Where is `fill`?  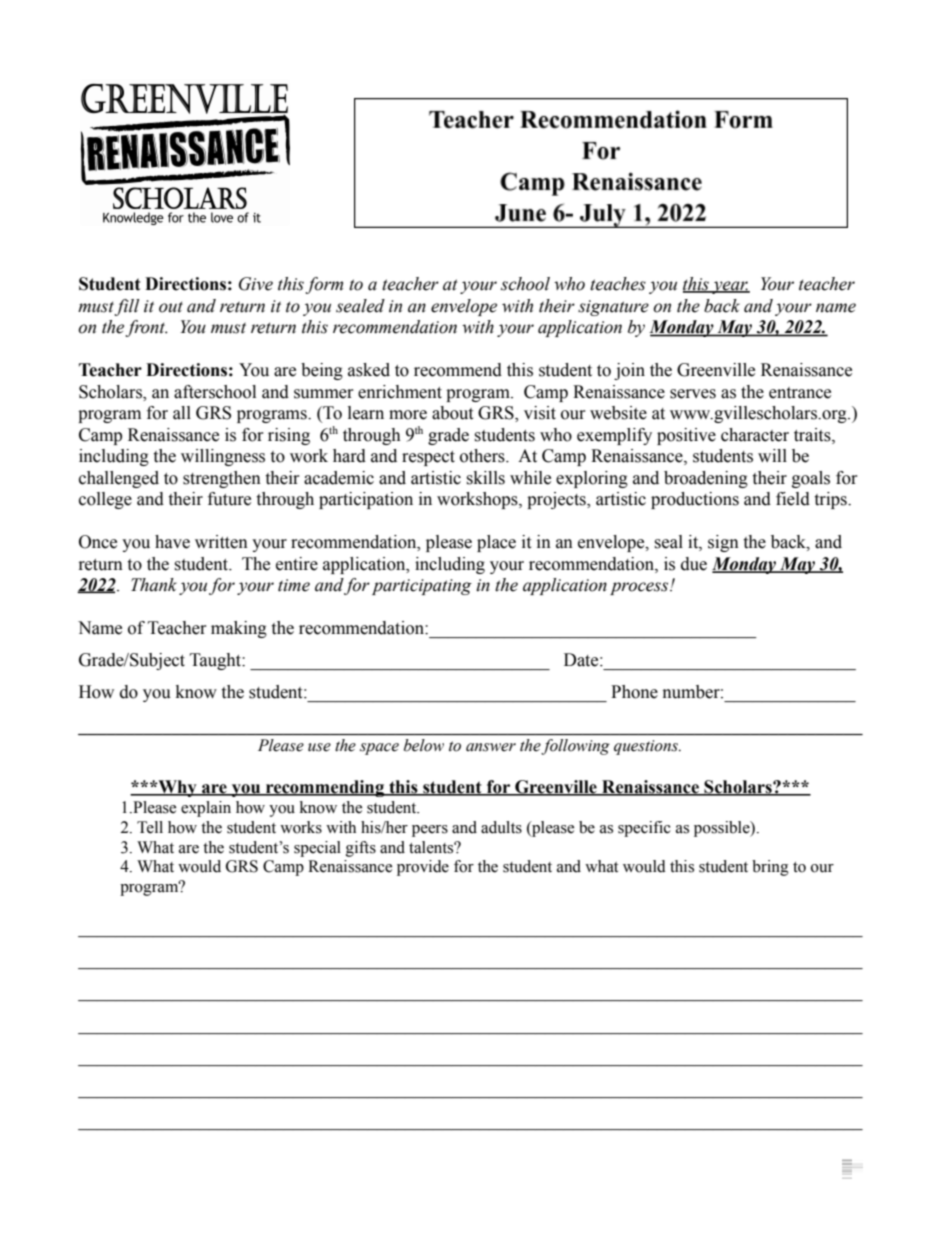 fill is located at coordinates (126, 307).
